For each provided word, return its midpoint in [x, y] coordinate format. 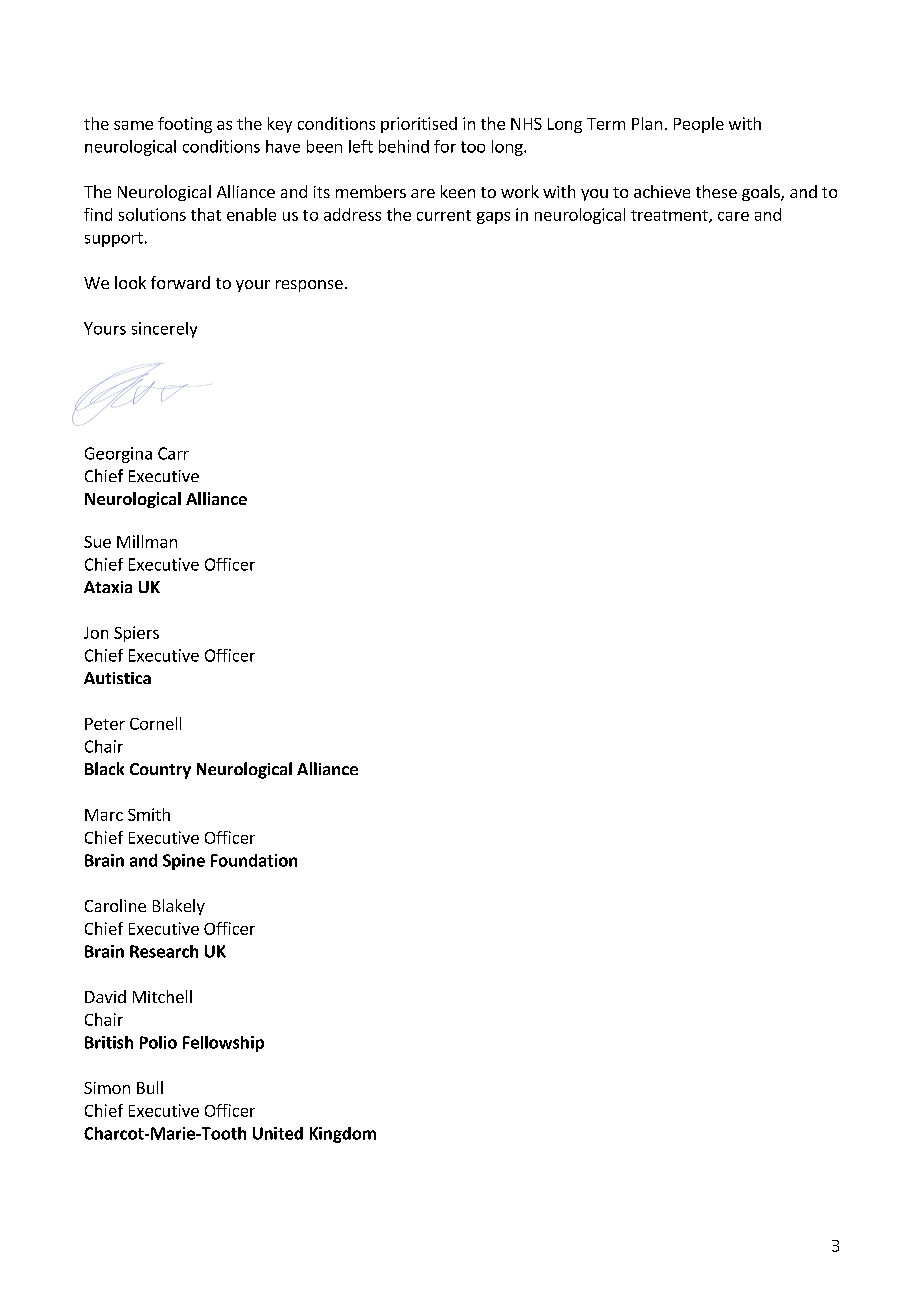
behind [404, 146]
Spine [184, 862]
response [309, 286]
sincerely [164, 330]
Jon [96, 633]
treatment [670, 216]
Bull [150, 1087]
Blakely [179, 907]
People [699, 125]
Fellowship [223, 1044]
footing [185, 125]
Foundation [254, 860]
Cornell [155, 723]
